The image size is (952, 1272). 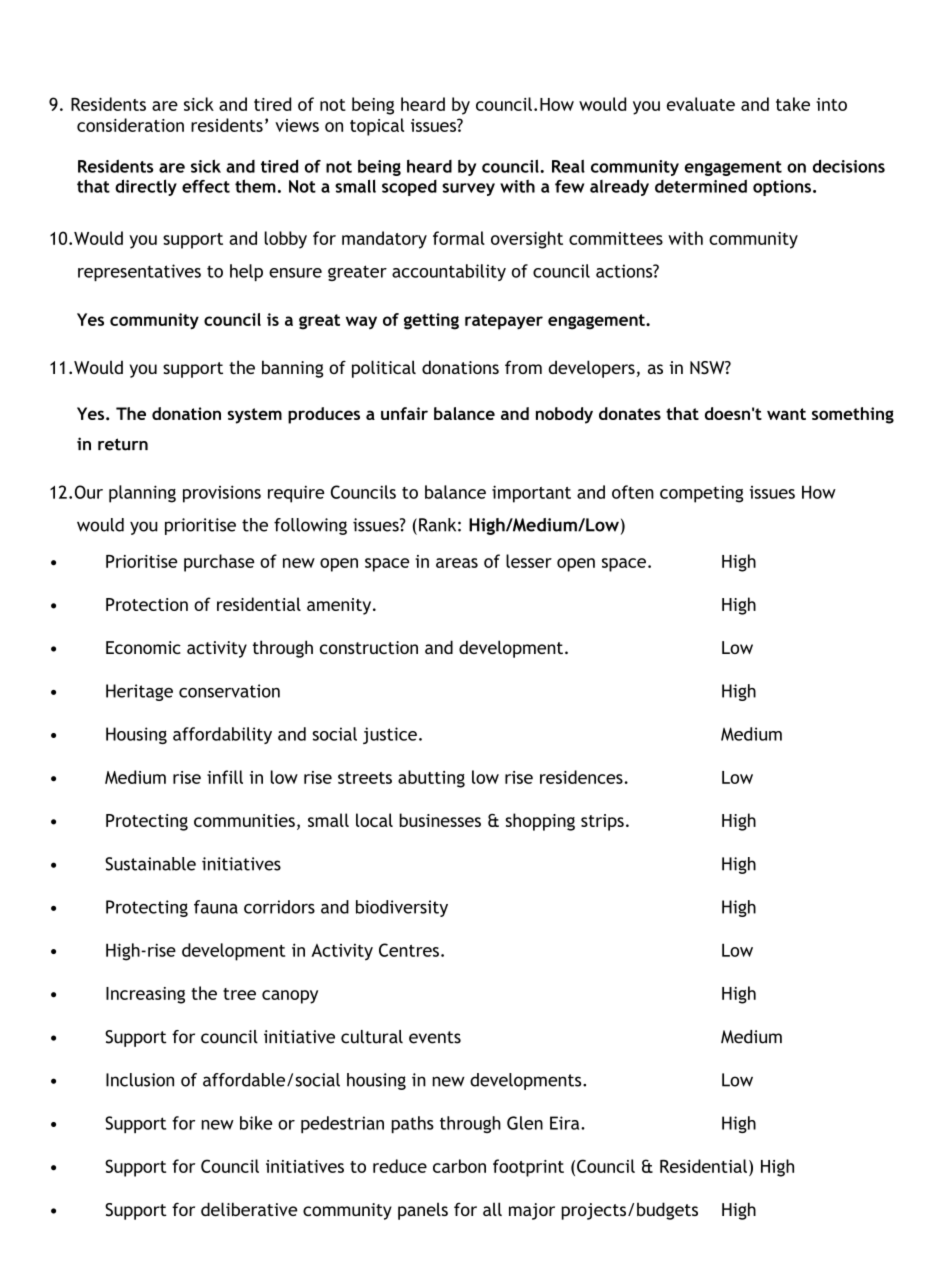 I want to click on take, so click(x=793, y=104).
